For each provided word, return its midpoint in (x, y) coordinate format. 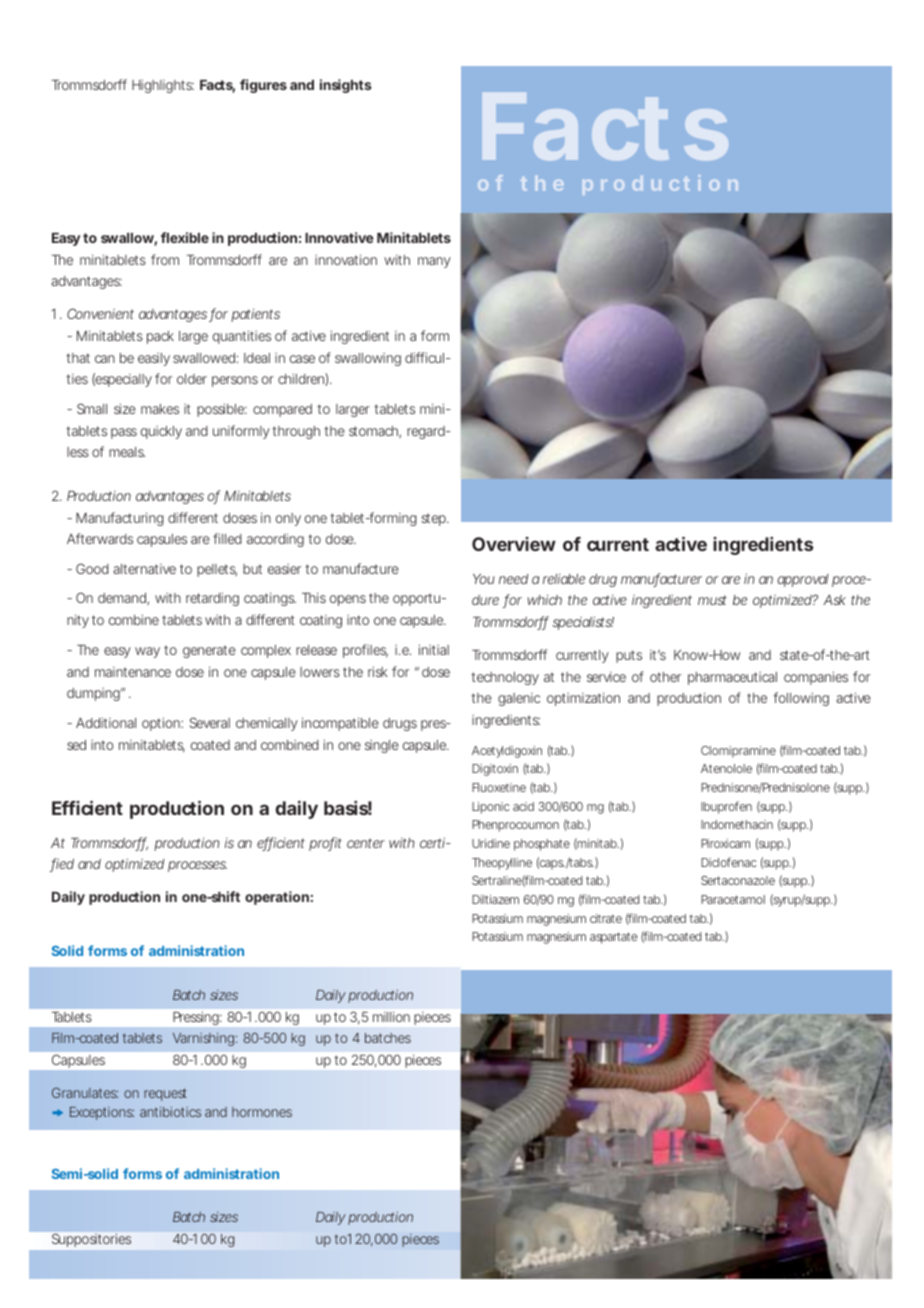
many (434, 262)
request (165, 1094)
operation (277, 898)
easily (154, 359)
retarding (212, 599)
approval (803, 580)
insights (346, 86)
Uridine (491, 843)
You (484, 579)
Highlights (163, 86)
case (302, 359)
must (712, 600)
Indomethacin (737, 824)
